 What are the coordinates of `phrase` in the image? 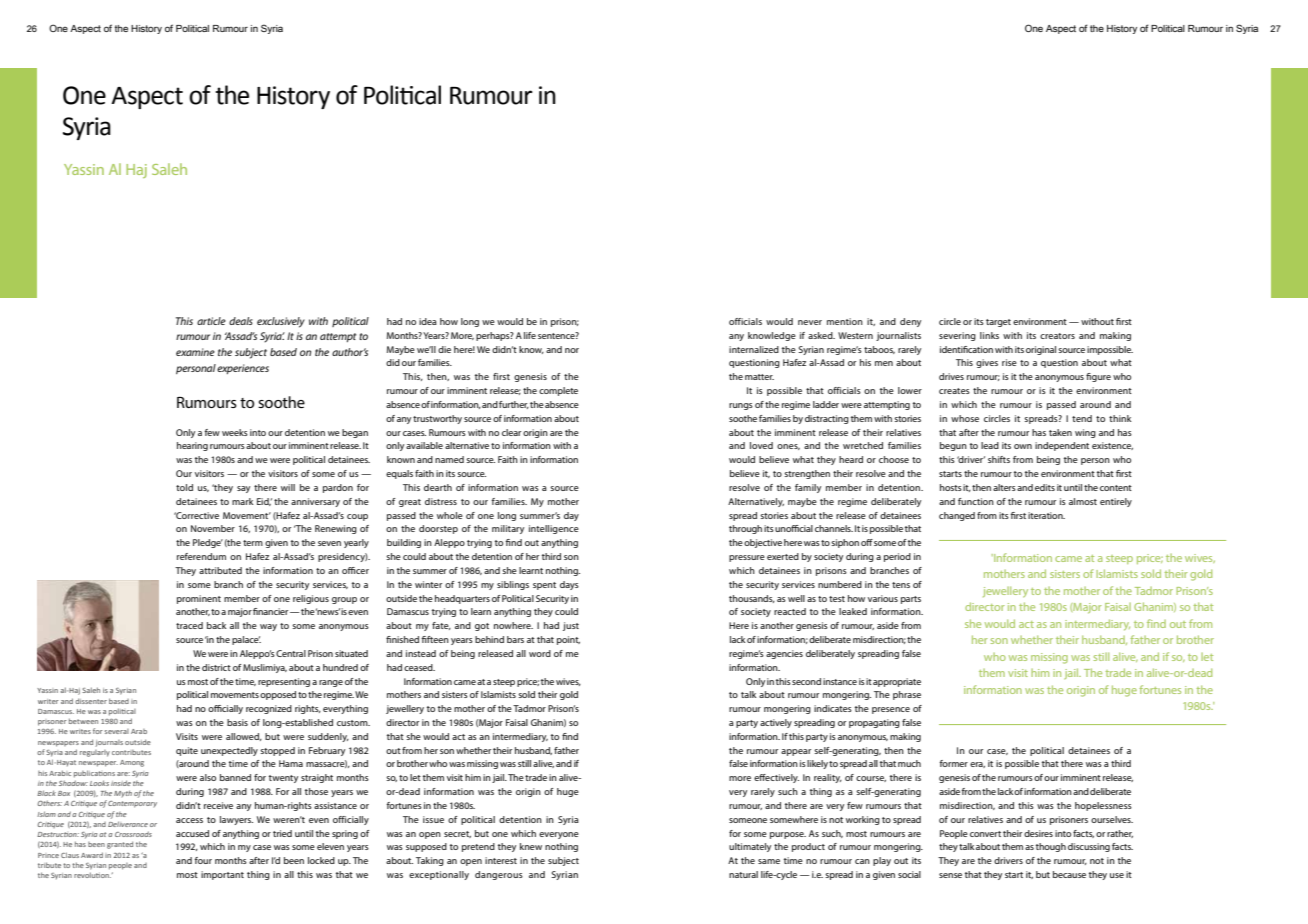 It's located at (907, 695).
